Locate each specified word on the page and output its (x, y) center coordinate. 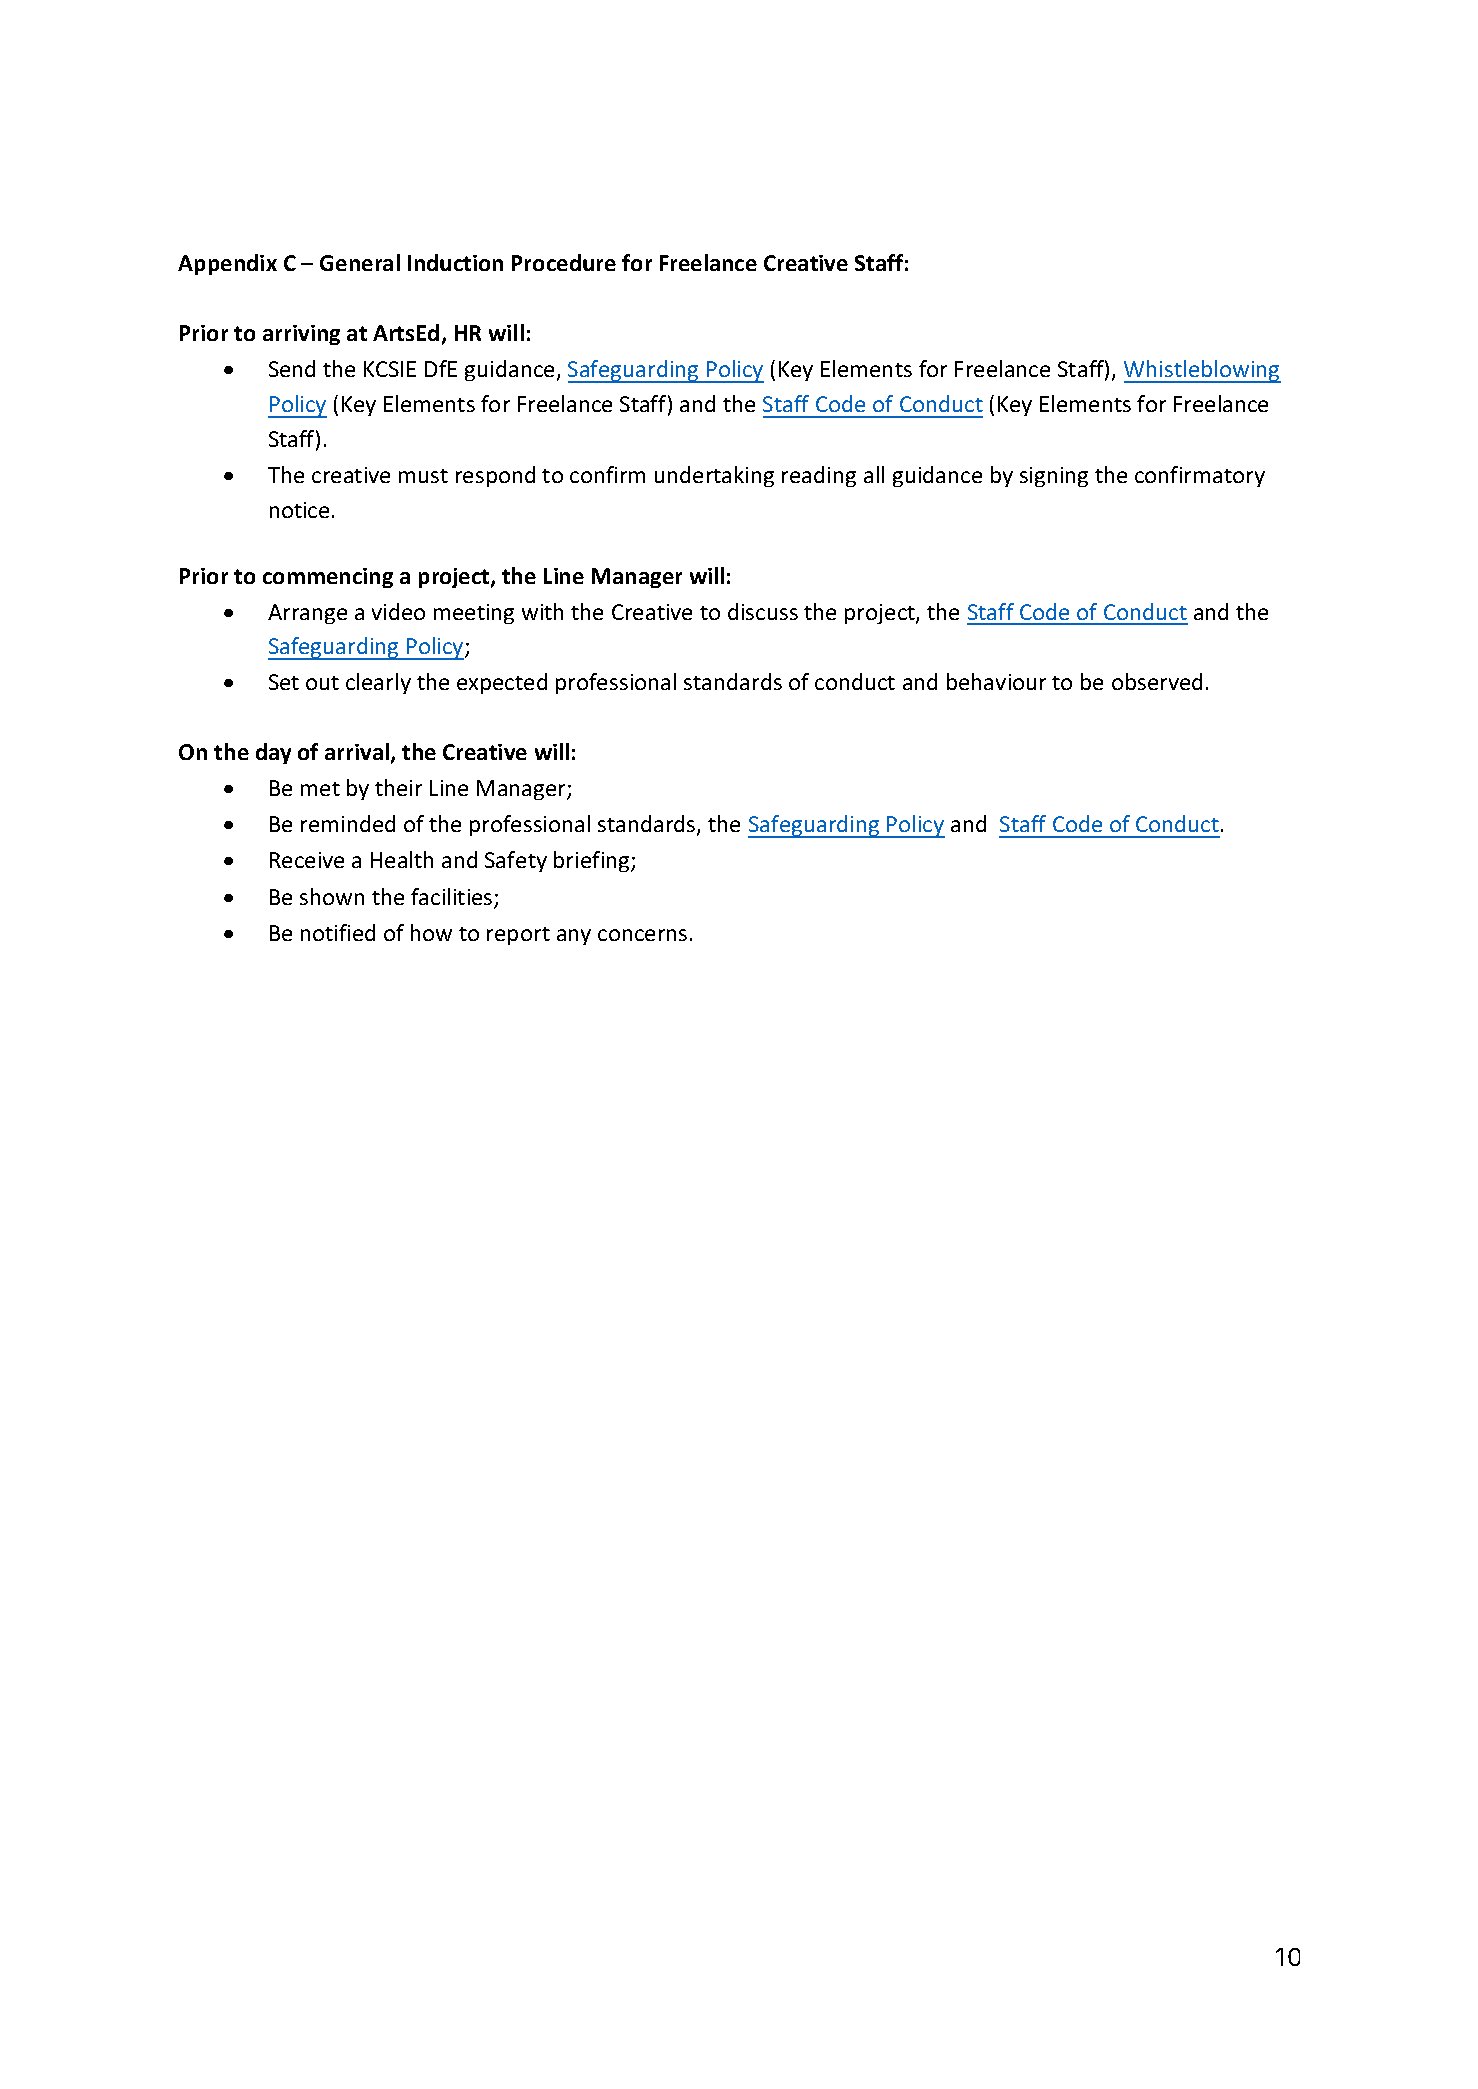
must (423, 476)
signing (1054, 477)
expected (502, 683)
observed (1157, 681)
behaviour (996, 681)
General (360, 262)
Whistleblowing (1202, 371)
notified (338, 932)
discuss (763, 611)
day (273, 753)
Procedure (564, 262)
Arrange (307, 614)
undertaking (714, 476)
